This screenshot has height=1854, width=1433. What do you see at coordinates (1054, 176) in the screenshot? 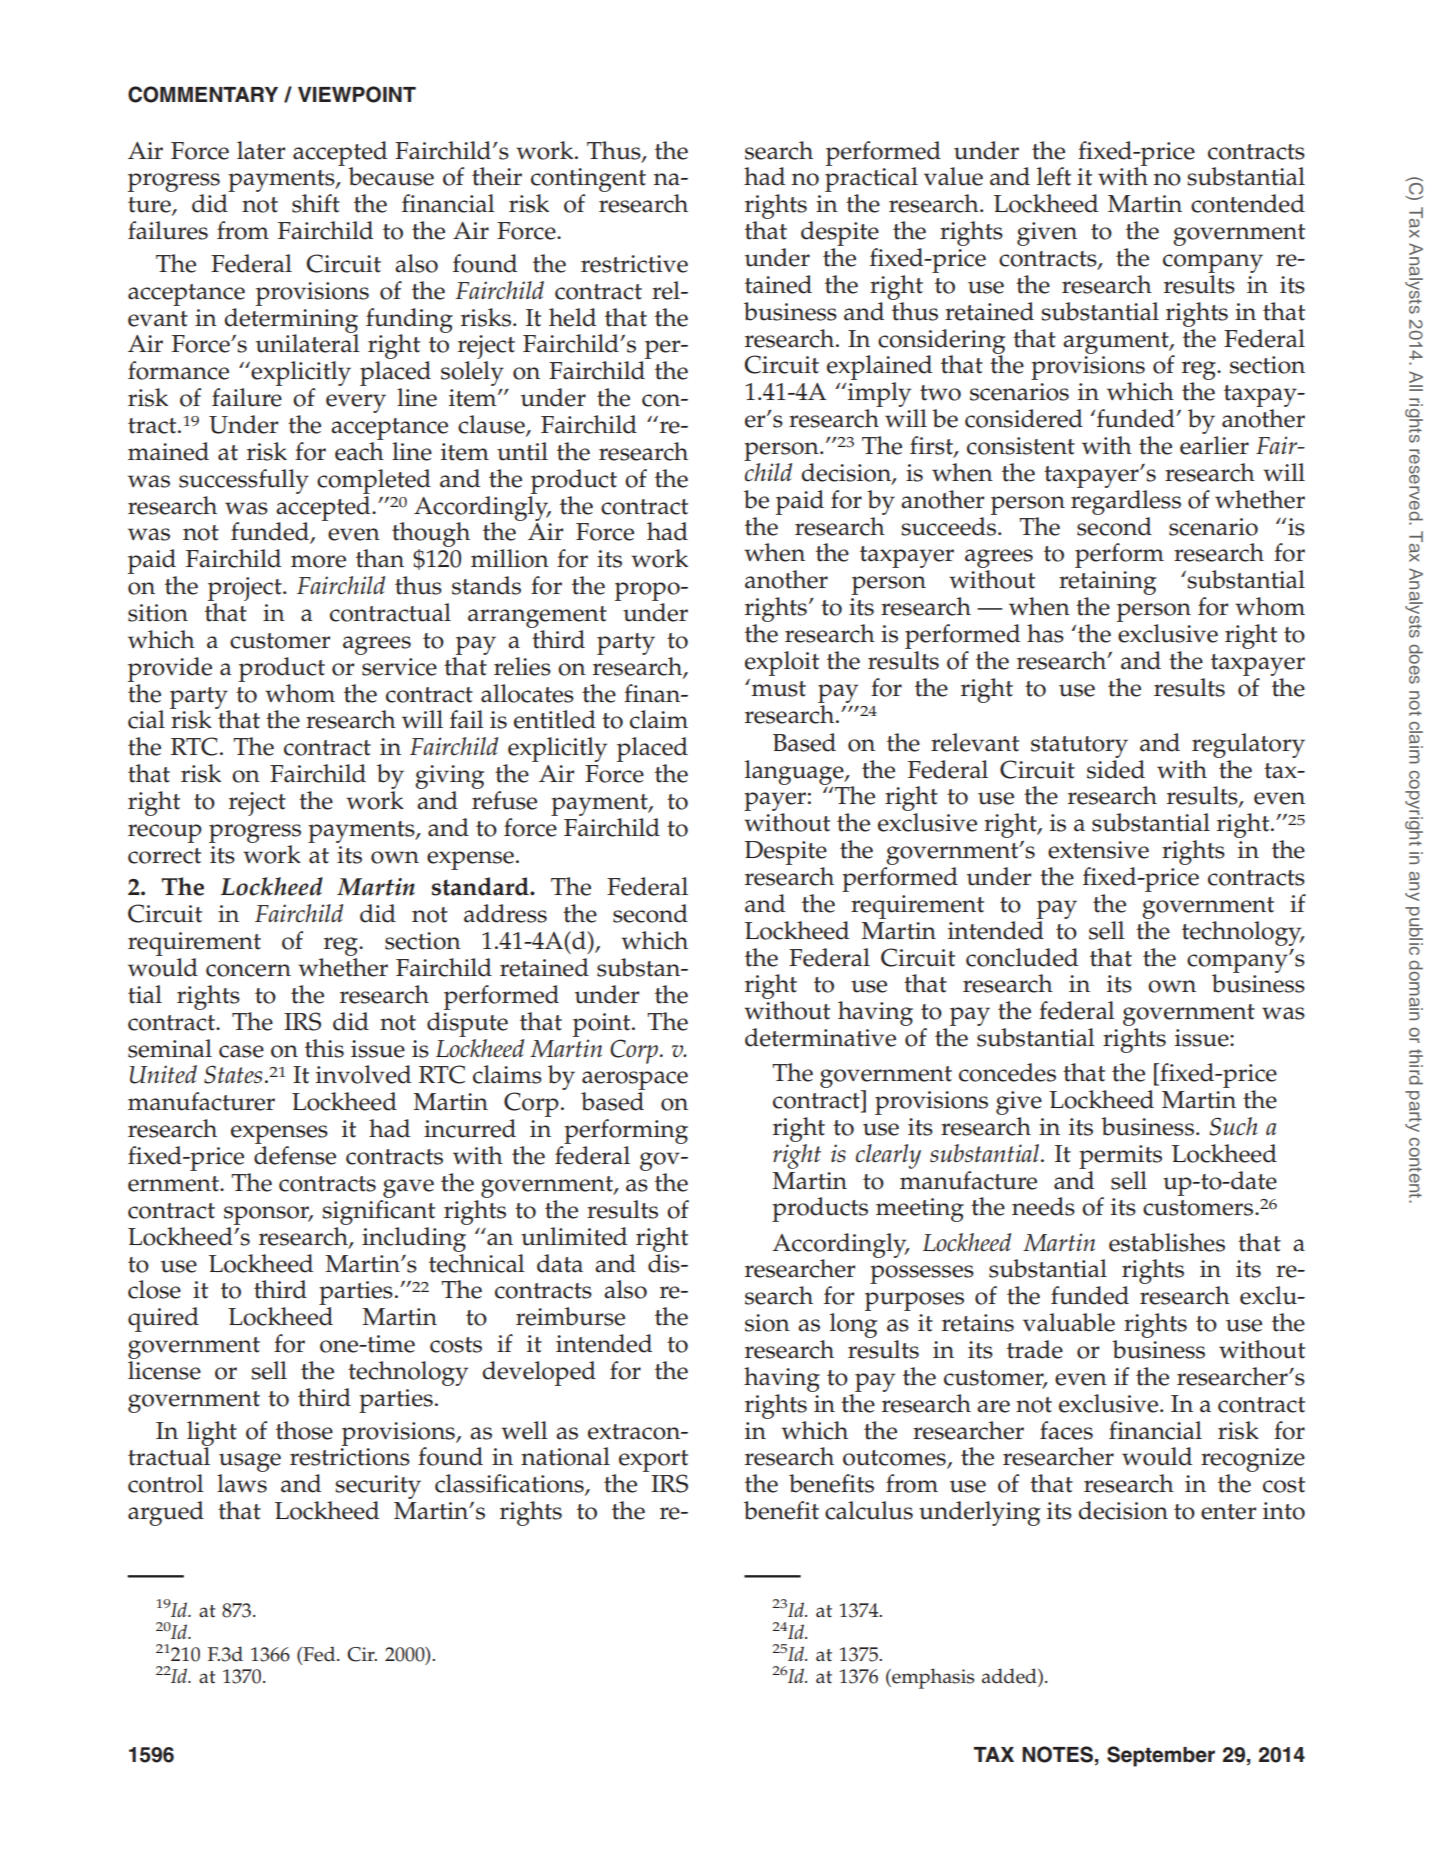
I see `left` at bounding box center [1054, 176].
